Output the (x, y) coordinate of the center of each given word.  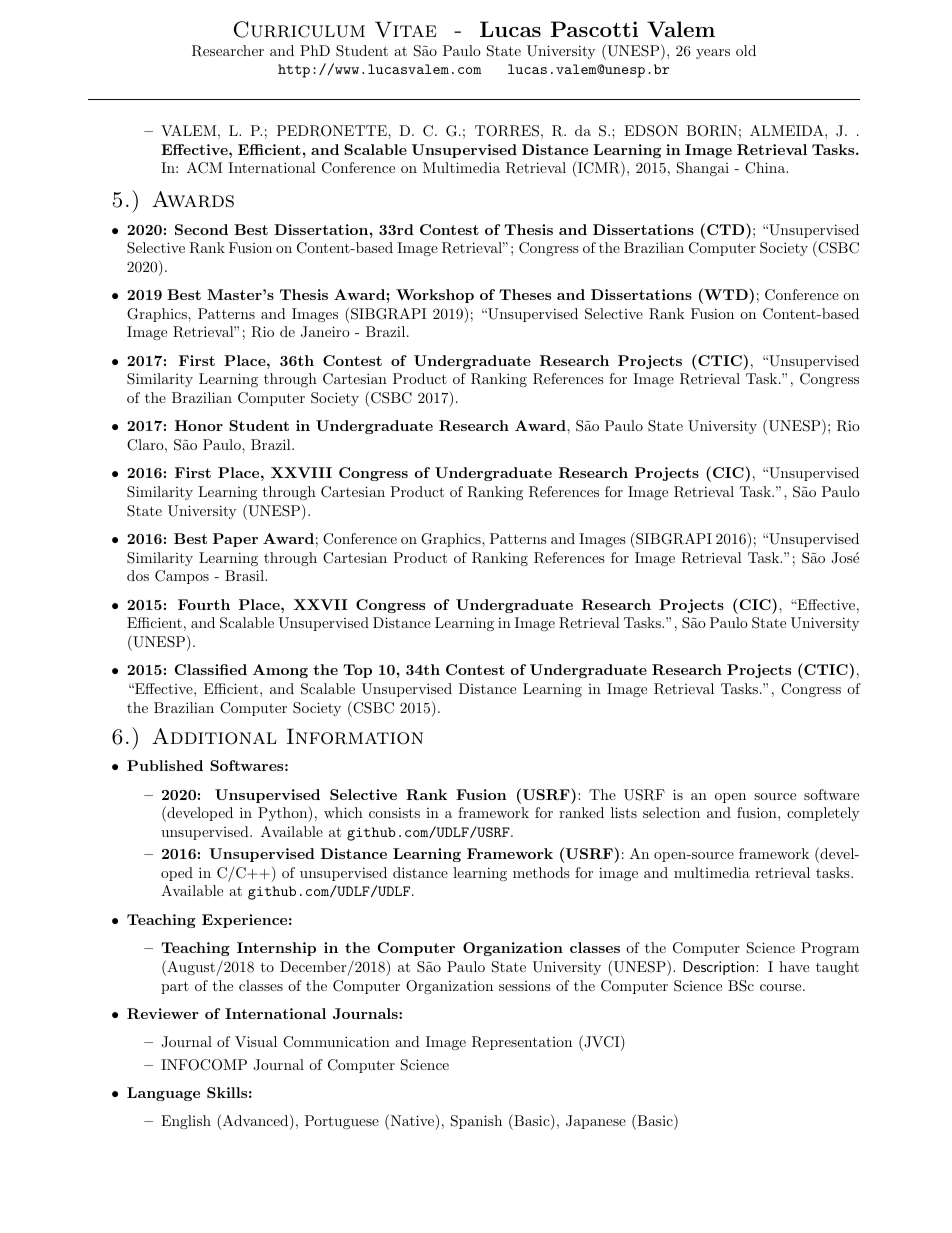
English (186, 1122)
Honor (199, 425)
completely (823, 814)
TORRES (507, 131)
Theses (525, 294)
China (766, 168)
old (746, 50)
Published (165, 765)
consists (394, 812)
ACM (204, 168)
